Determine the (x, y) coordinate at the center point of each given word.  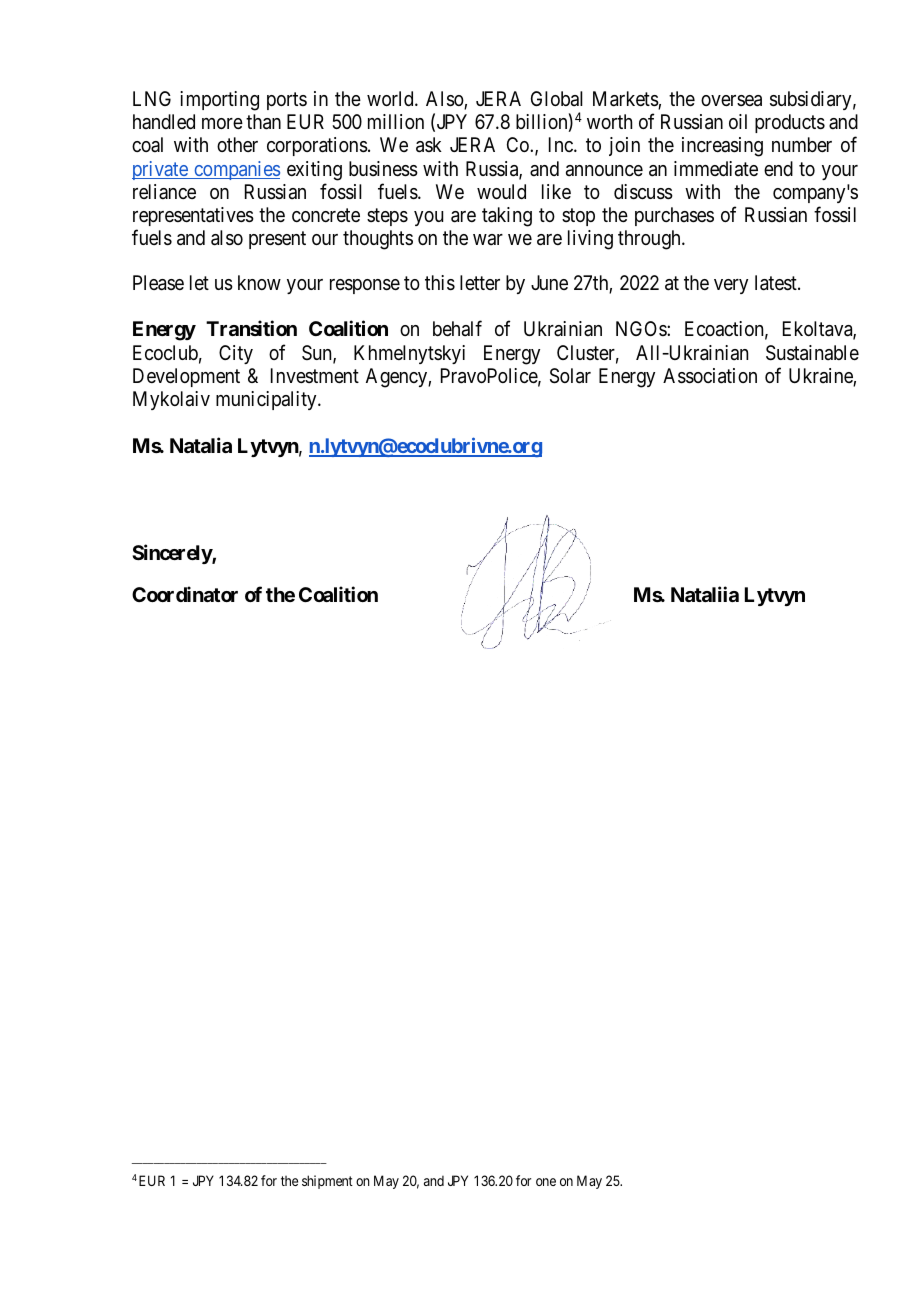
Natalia (201, 445)
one (546, 1182)
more (222, 123)
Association (710, 376)
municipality (267, 400)
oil (738, 121)
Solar (570, 376)
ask (429, 145)
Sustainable (812, 353)
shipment (327, 1182)
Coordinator (185, 594)
